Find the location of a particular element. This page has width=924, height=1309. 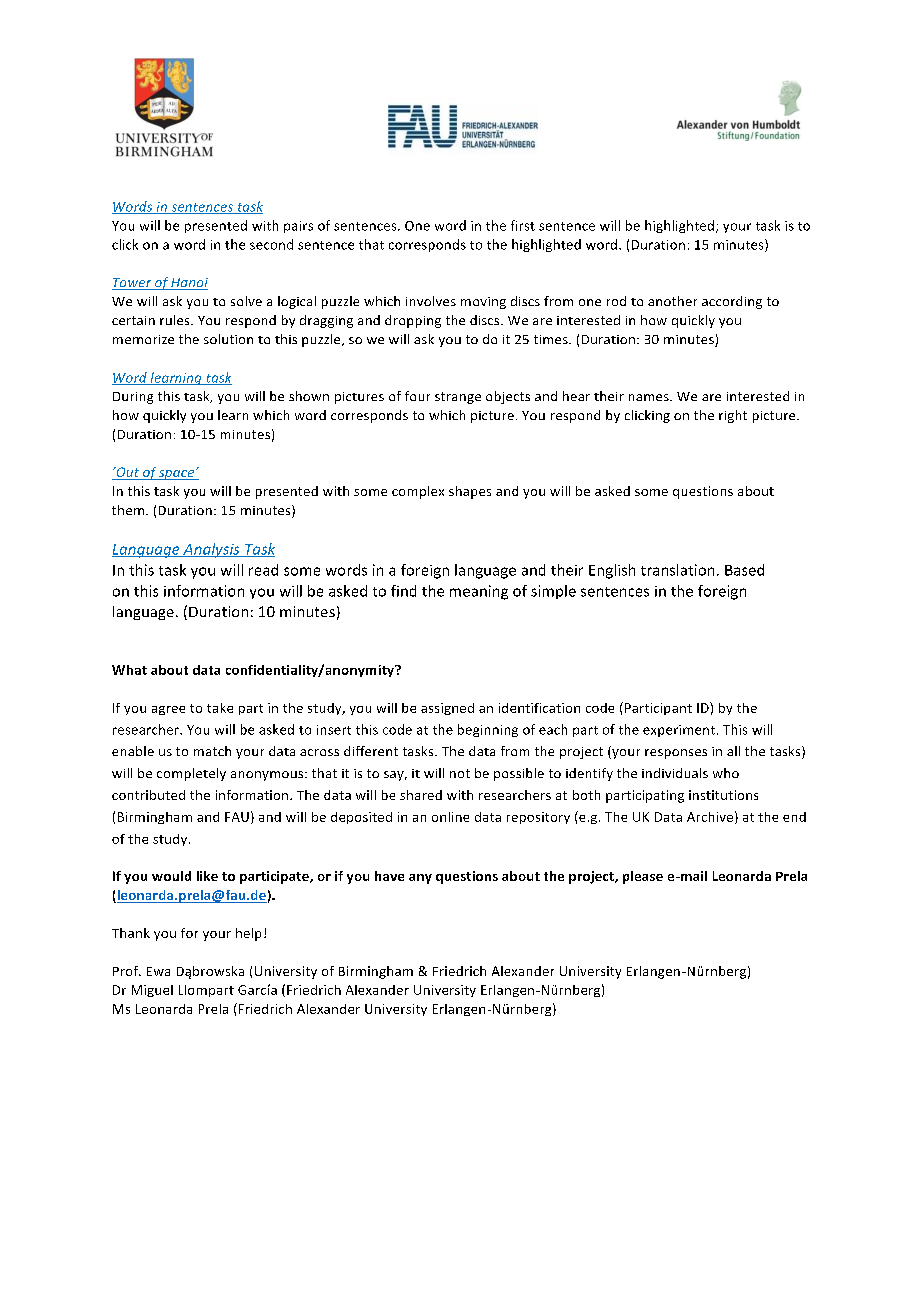

first is located at coordinates (523, 225).
